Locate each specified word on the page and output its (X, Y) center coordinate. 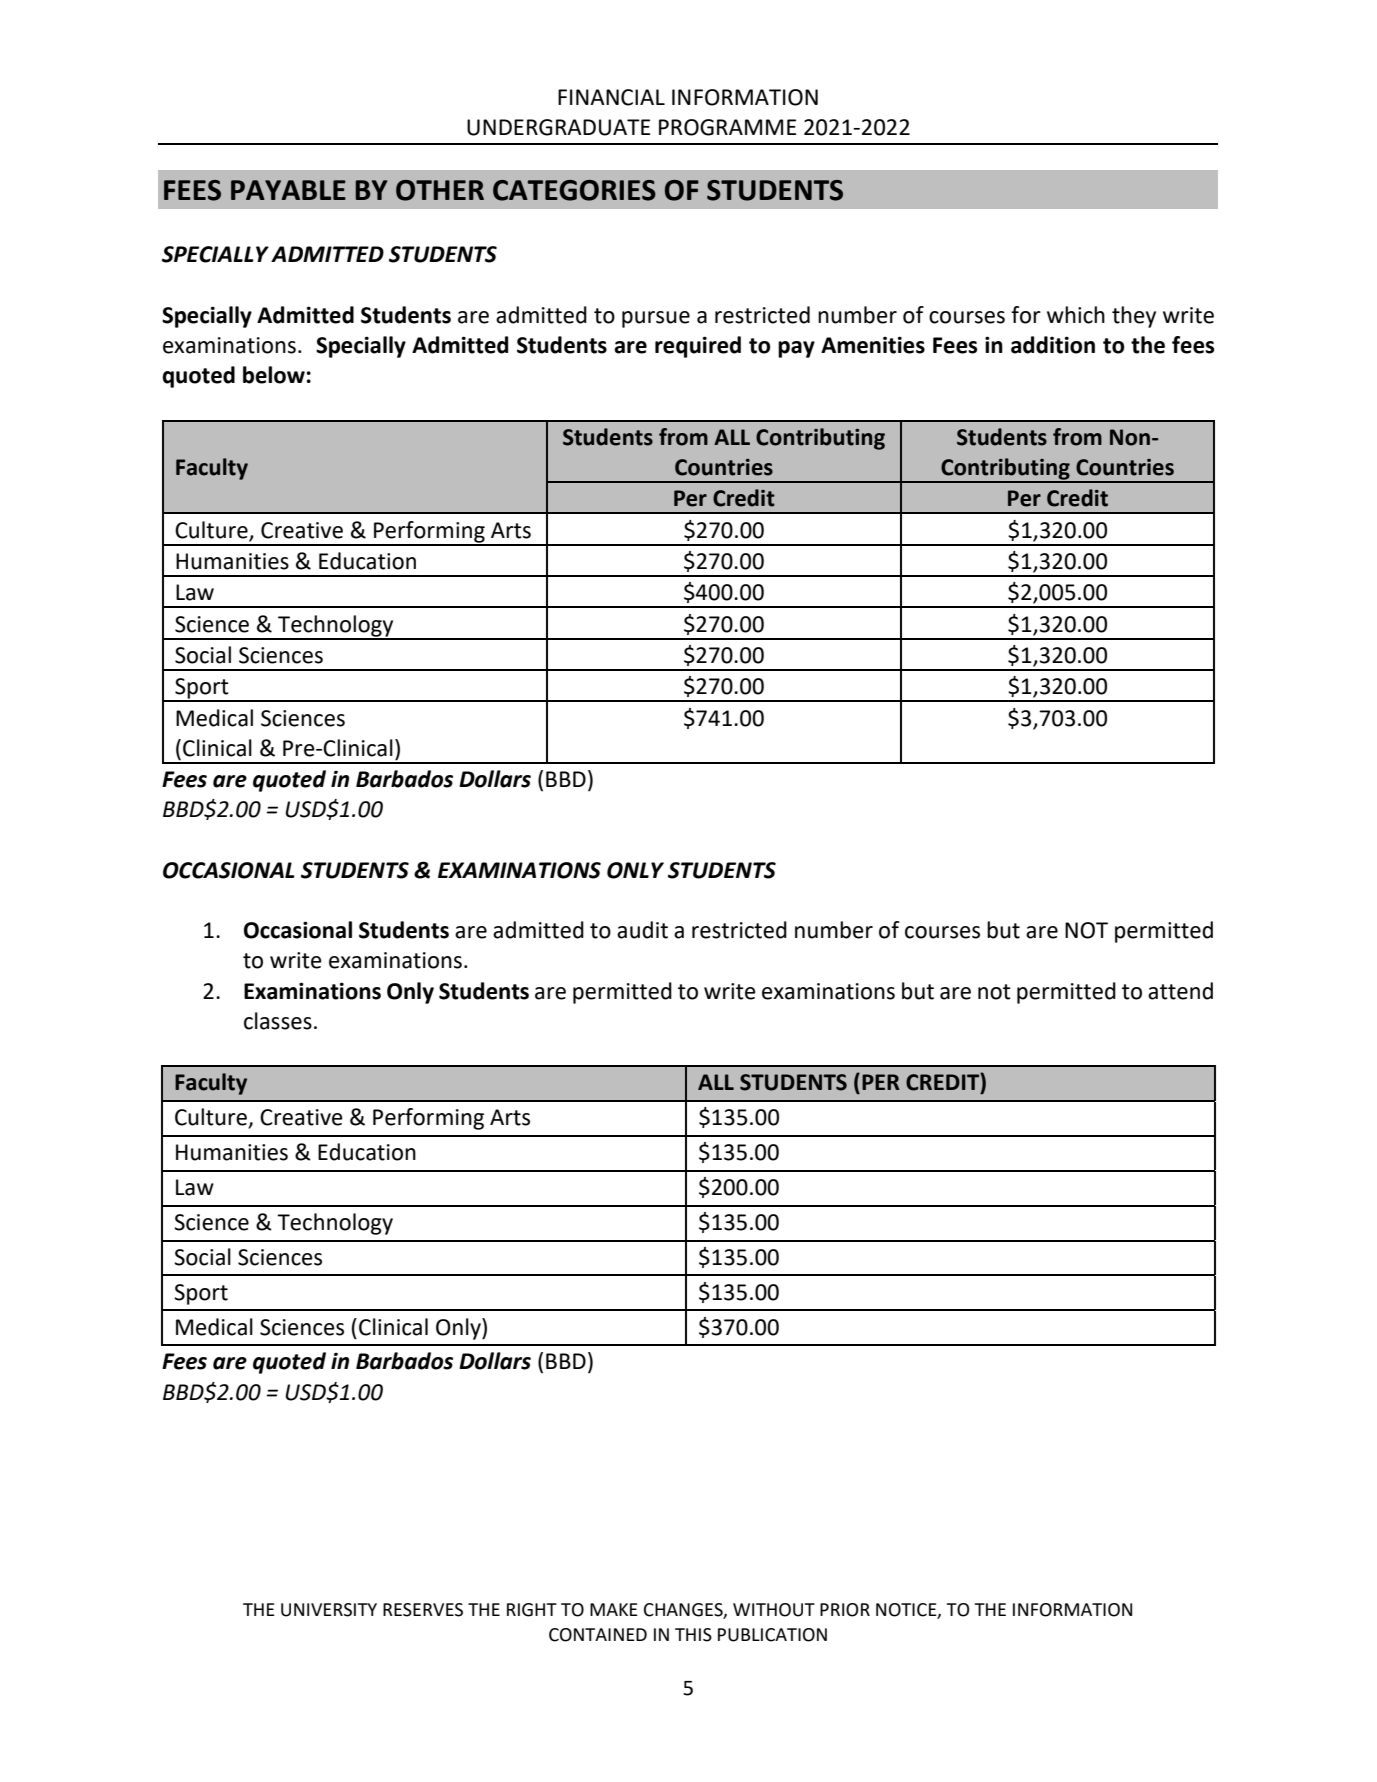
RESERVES (423, 1610)
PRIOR (845, 1610)
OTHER (440, 190)
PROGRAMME (727, 127)
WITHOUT (774, 1610)
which (1076, 315)
